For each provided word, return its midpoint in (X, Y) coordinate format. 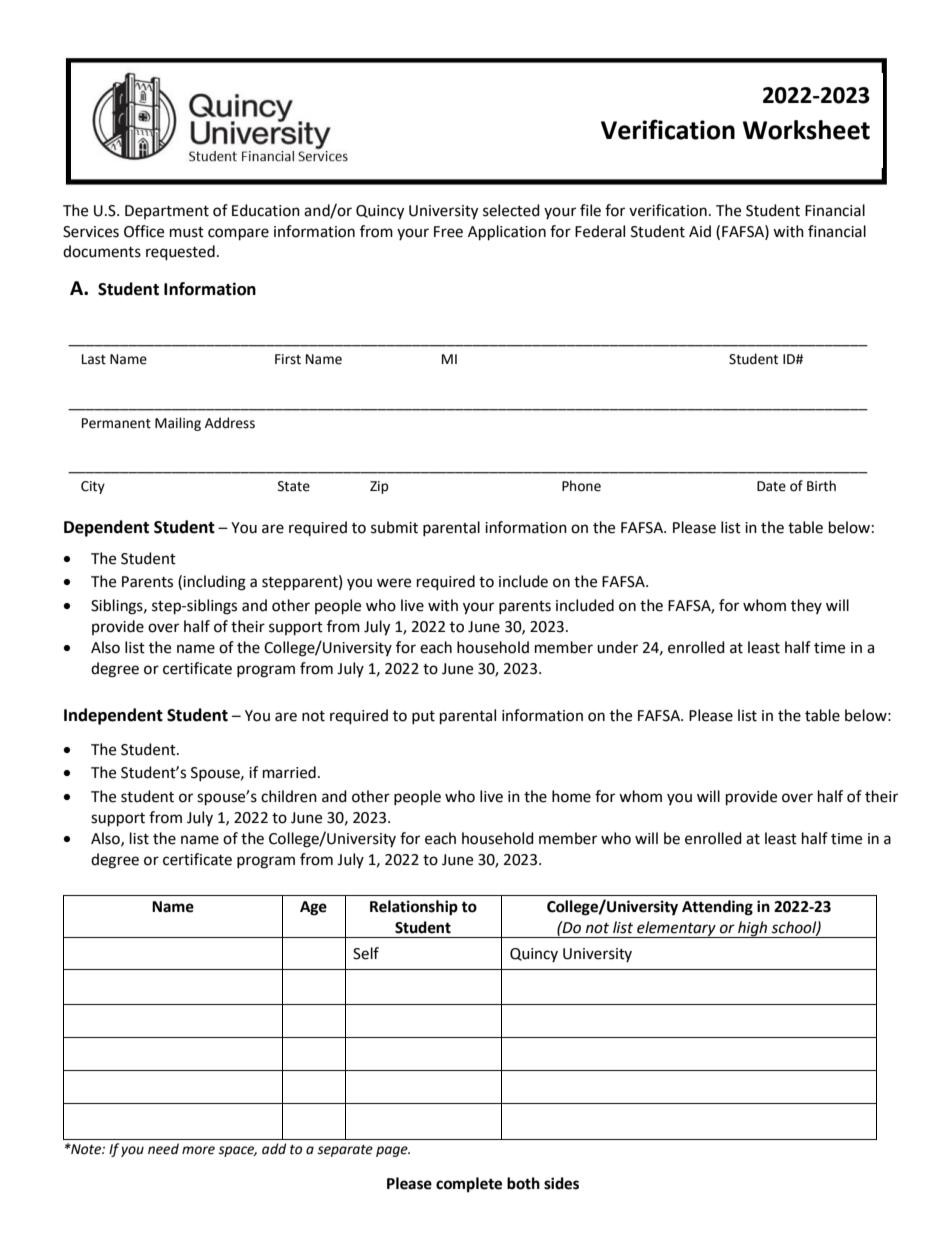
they (806, 606)
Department (167, 212)
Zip (379, 487)
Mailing (178, 424)
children (289, 796)
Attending (717, 908)
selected (511, 210)
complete (469, 1185)
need (163, 1149)
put (423, 717)
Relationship (414, 908)
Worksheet (806, 130)
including (214, 583)
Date (771, 486)
